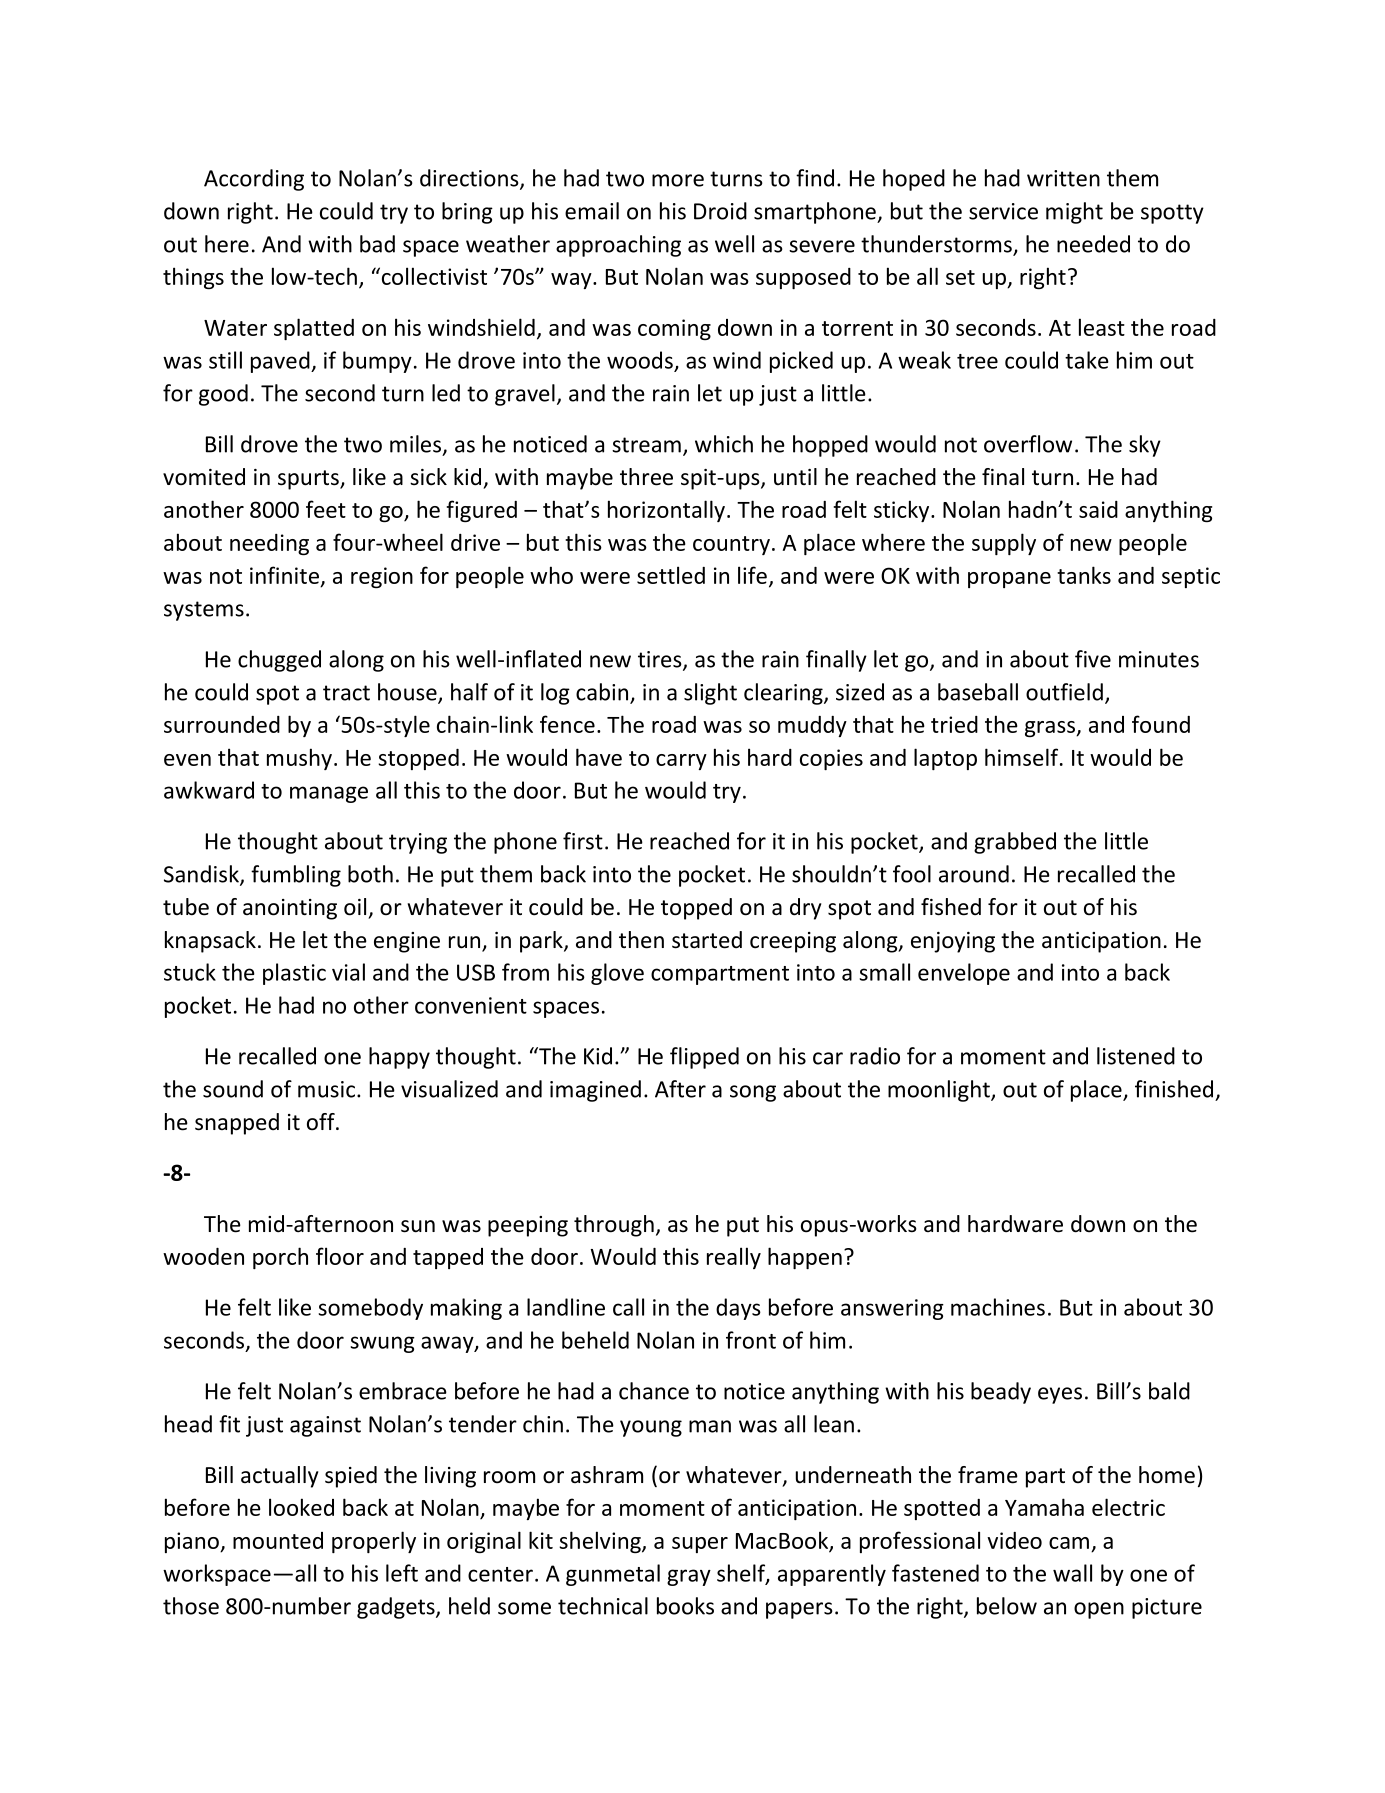 This document has height=1793, width=1385. I want to click on started, so click(707, 940).
